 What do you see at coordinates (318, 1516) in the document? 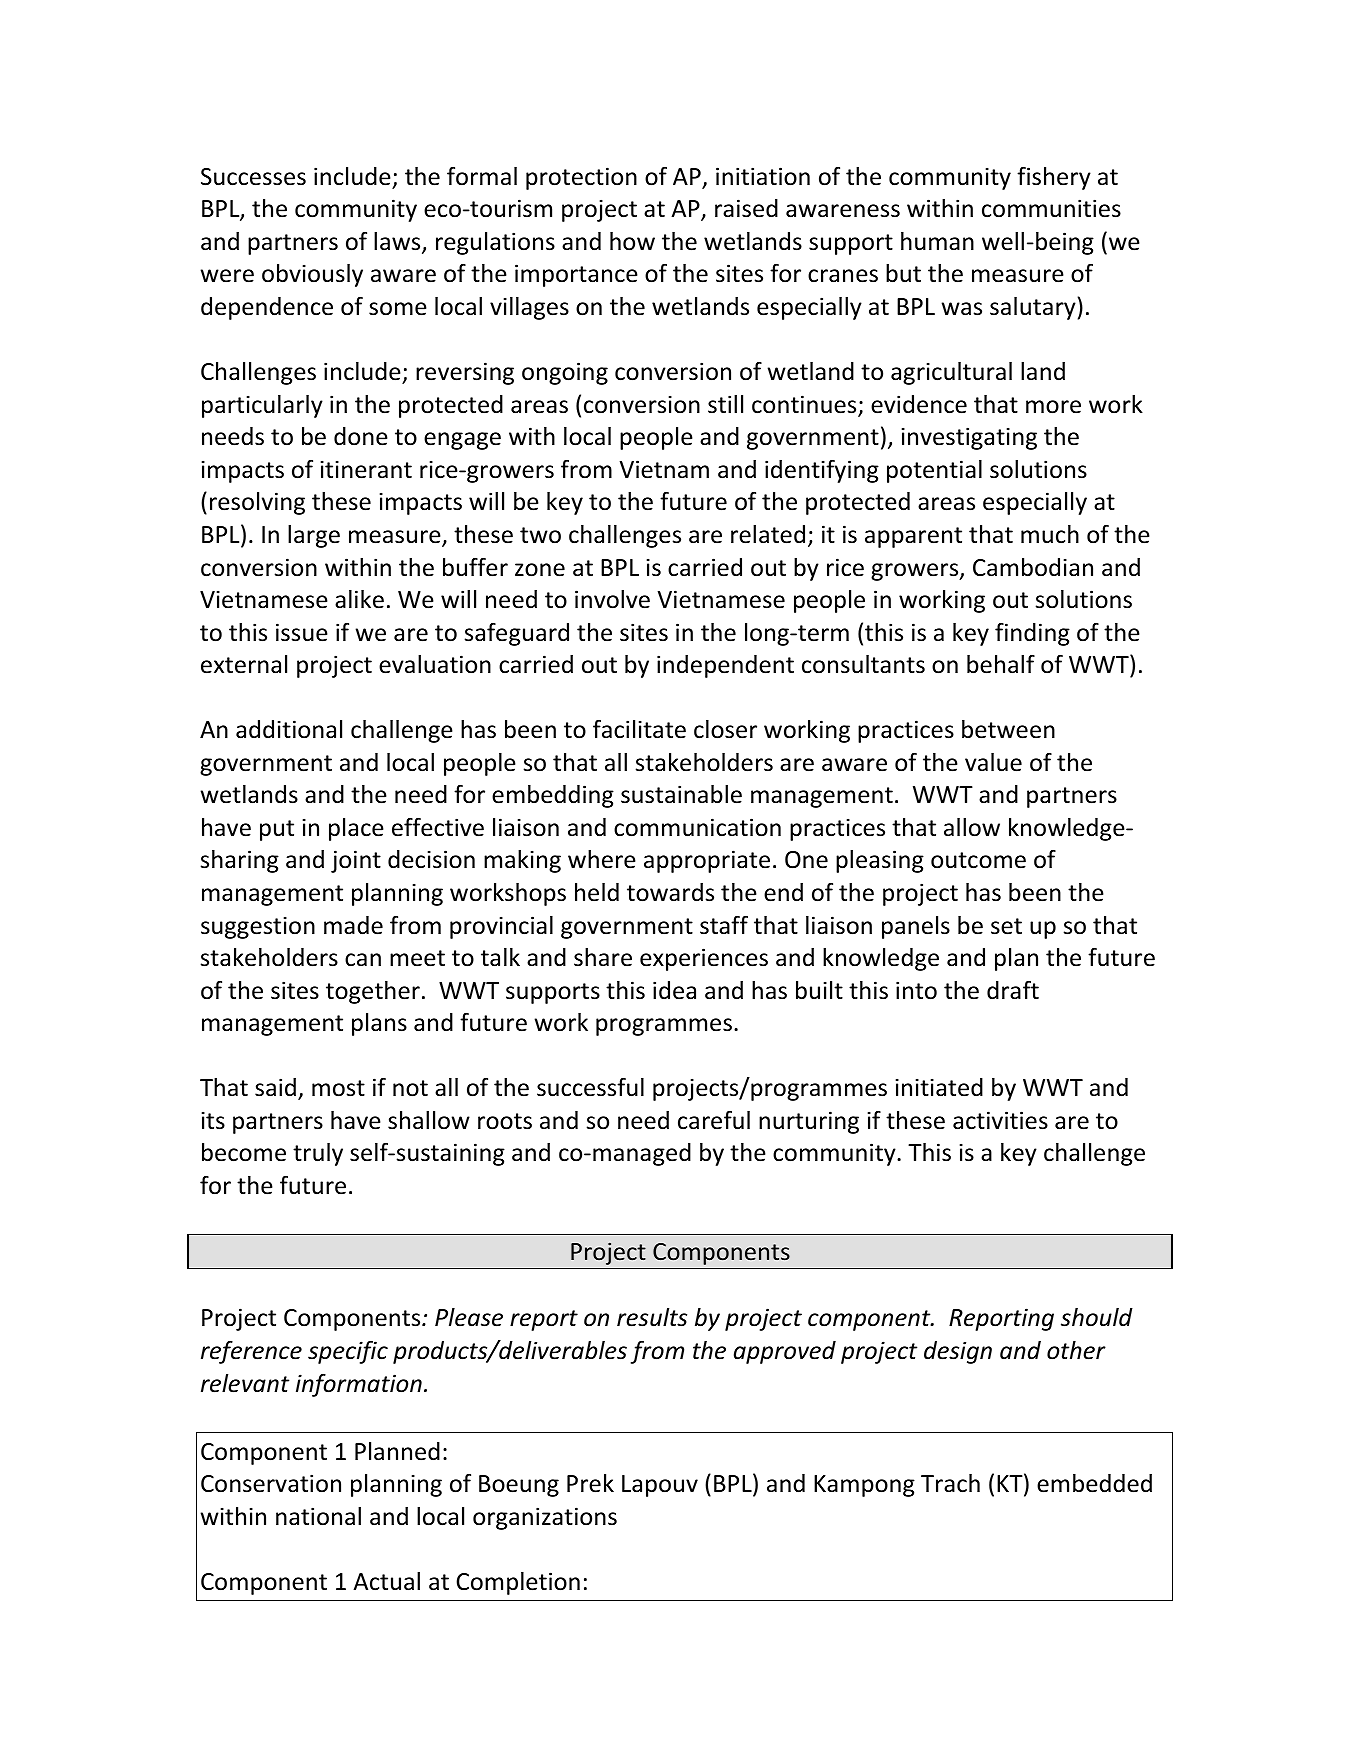
I see `national` at bounding box center [318, 1516].
